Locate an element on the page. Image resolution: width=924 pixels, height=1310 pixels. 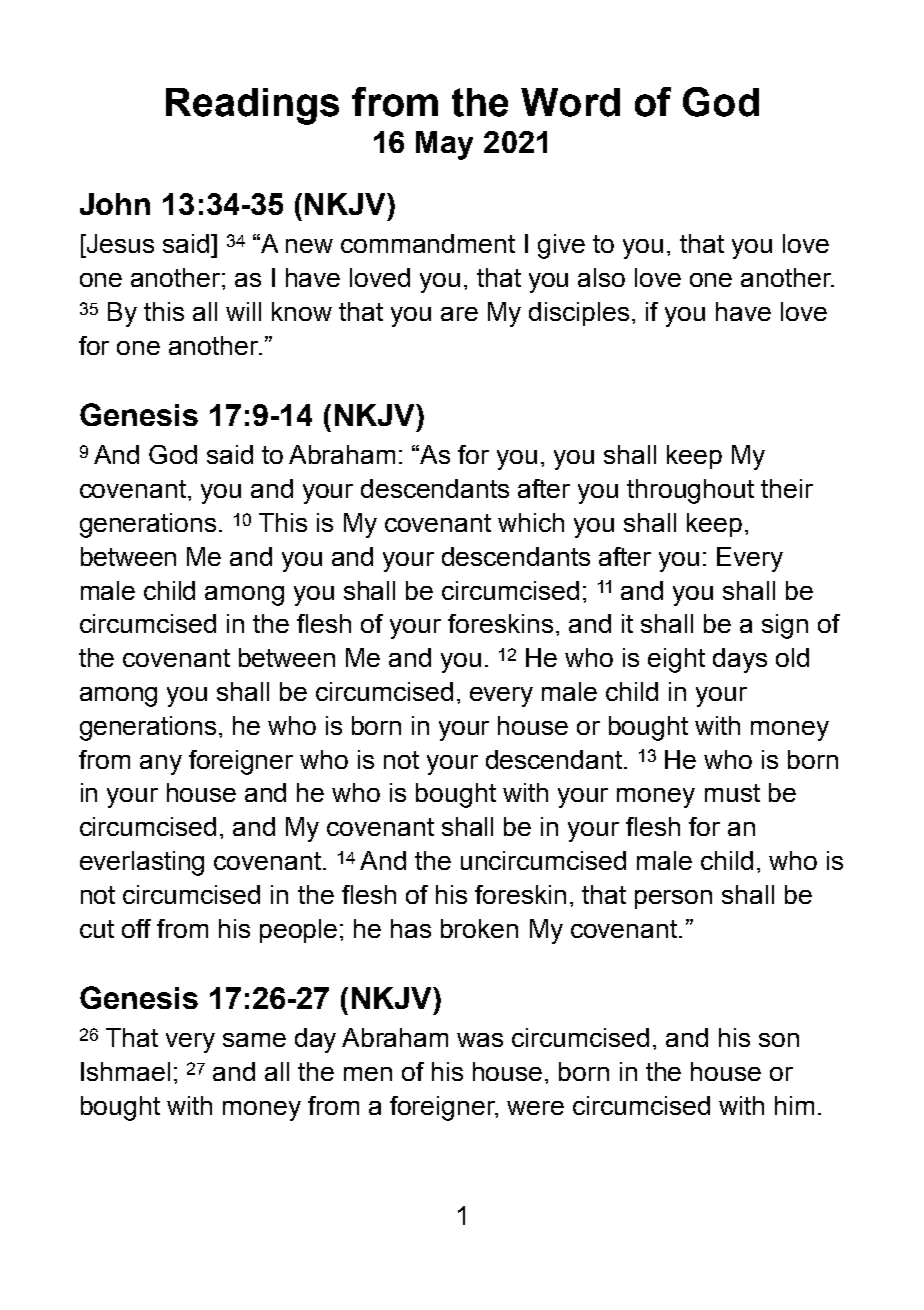
throughout is located at coordinates (690, 491).
